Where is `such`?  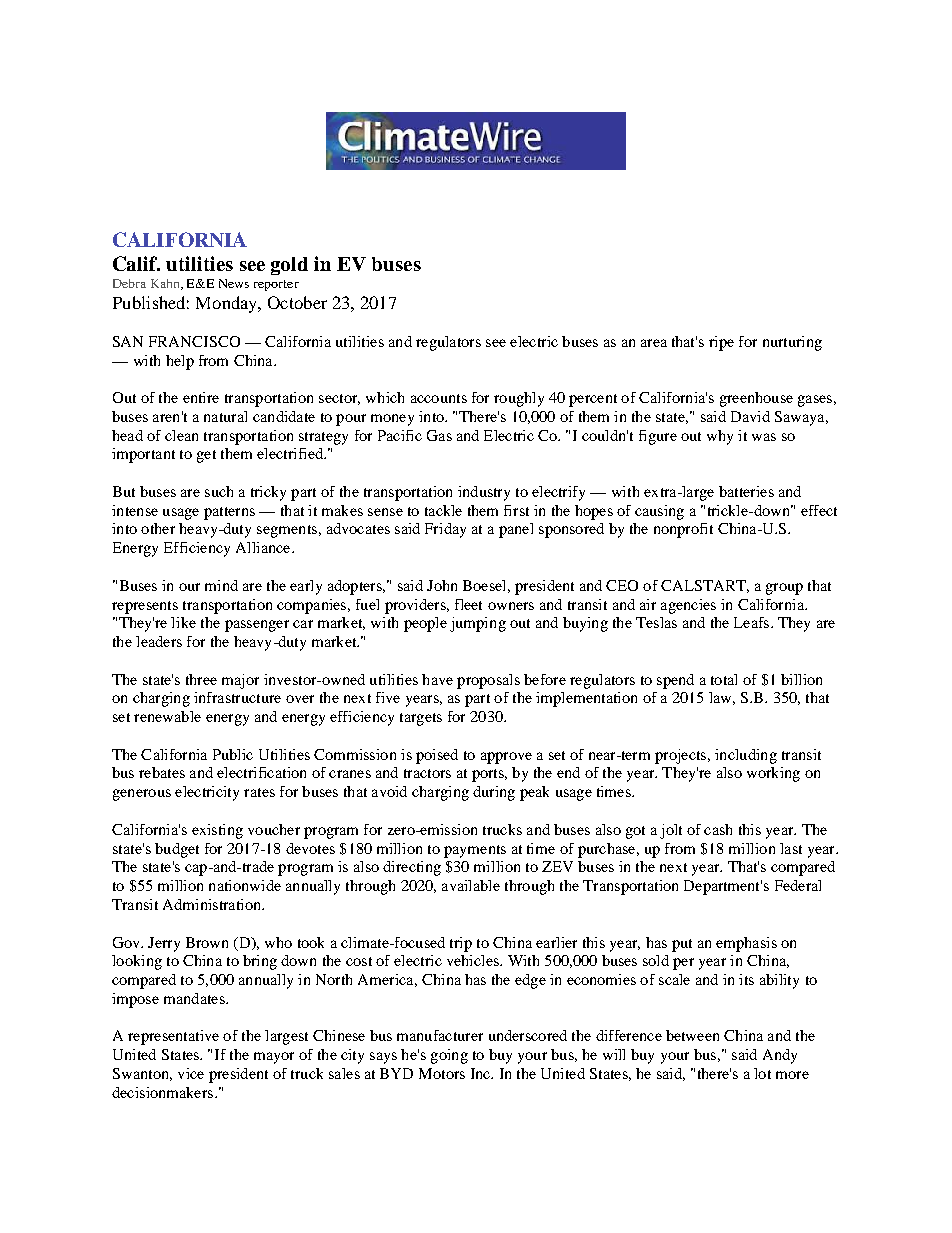 such is located at coordinates (219, 491).
